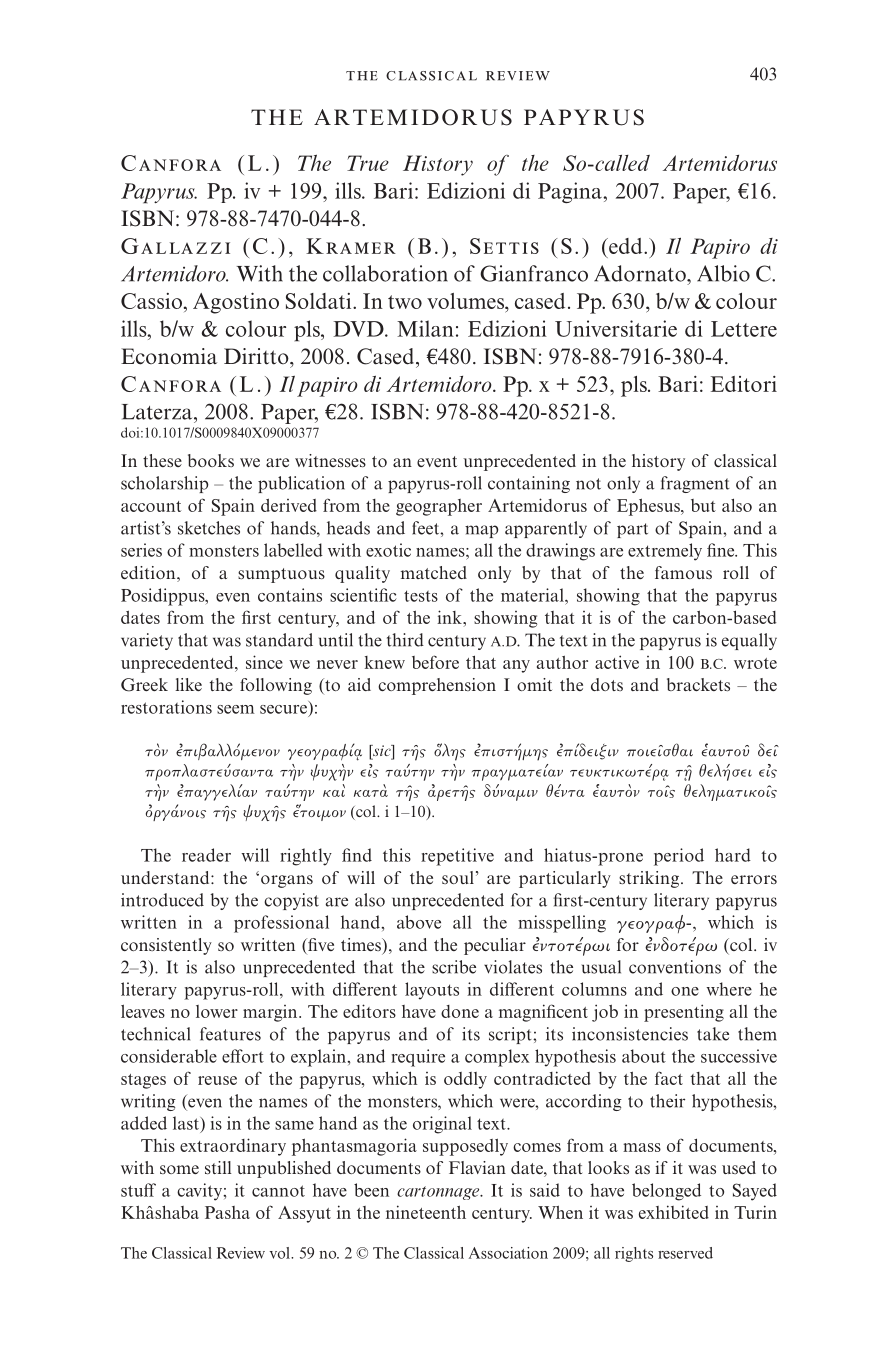 The image size is (896, 1346). What do you see at coordinates (674, 1212) in the screenshot?
I see `exhibited` at bounding box center [674, 1212].
